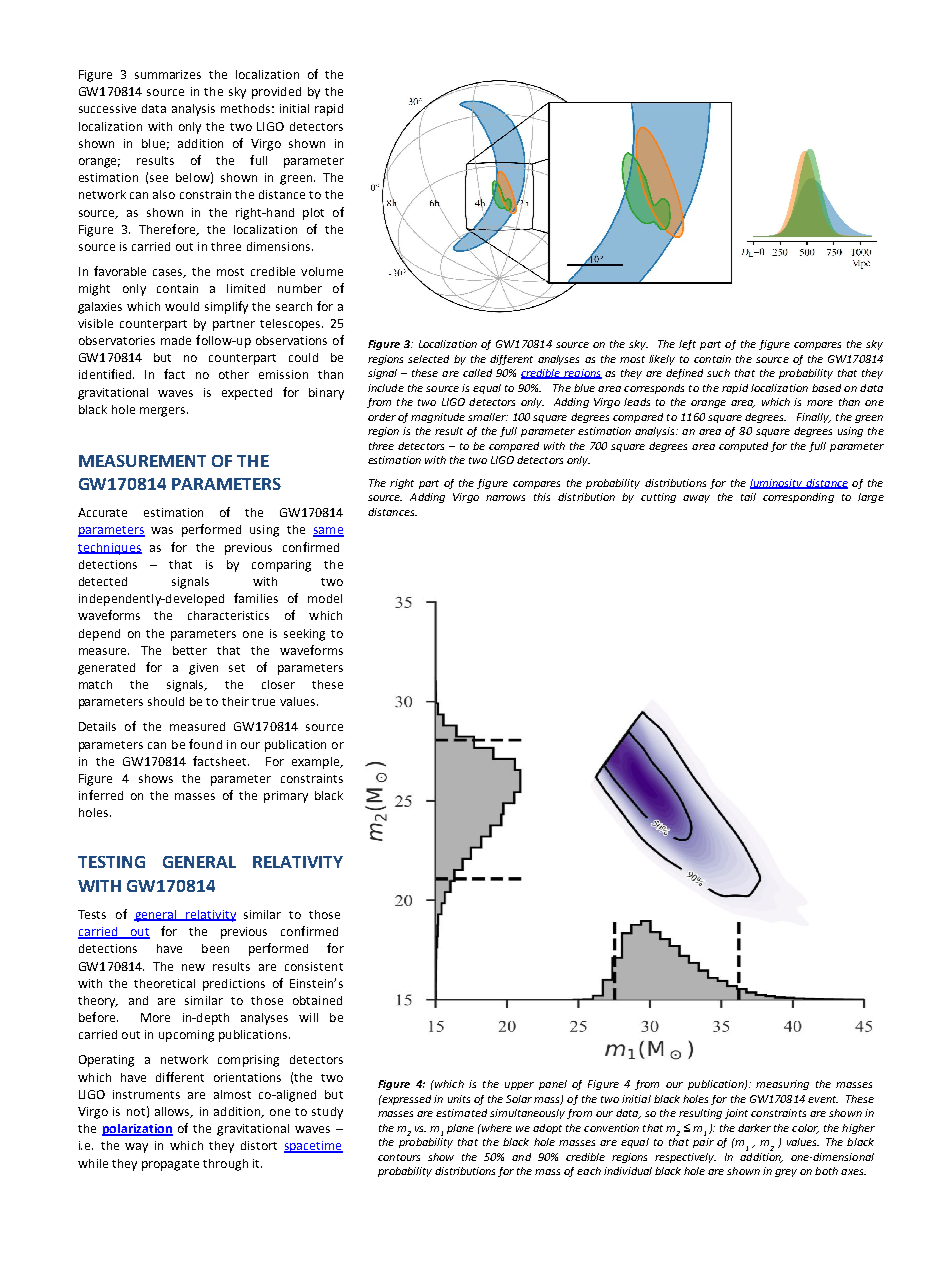 This screenshot has width=952, height=1270. I want to click on provided, so click(276, 93).
